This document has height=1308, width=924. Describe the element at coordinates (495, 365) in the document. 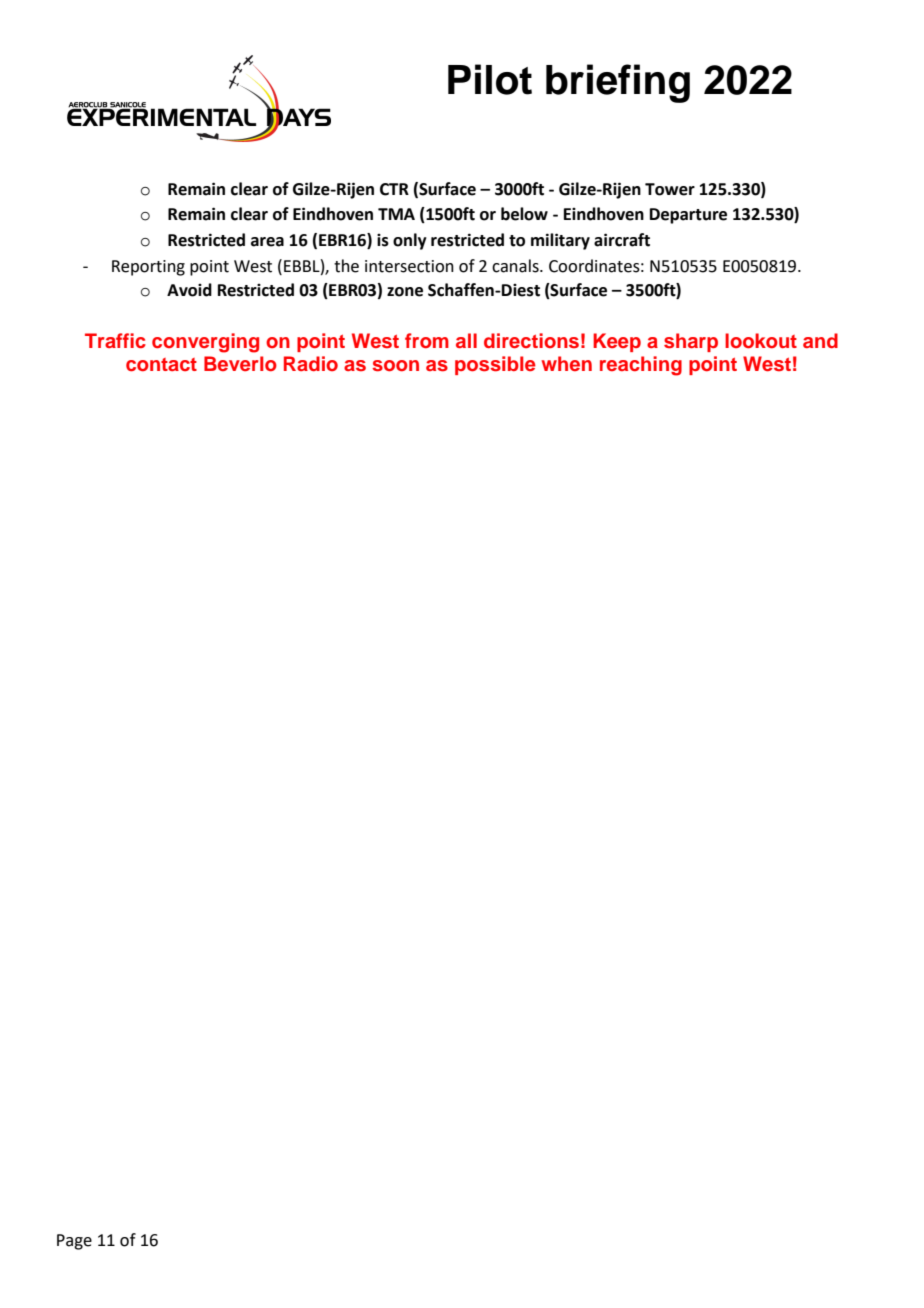

I see `possible` at that location.
